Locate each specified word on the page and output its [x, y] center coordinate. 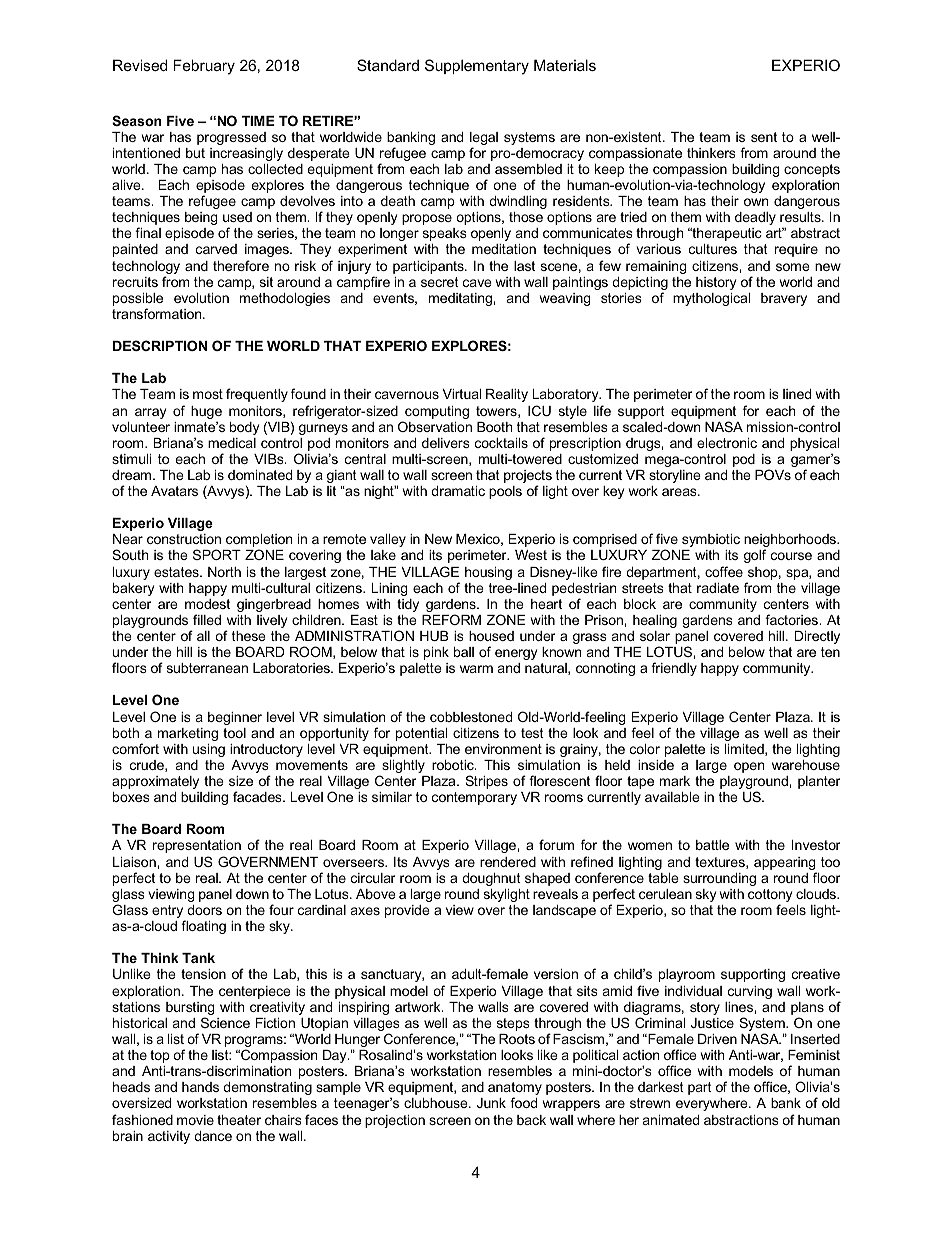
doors [204, 910]
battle [712, 845]
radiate [718, 588]
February [204, 67]
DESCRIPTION [160, 345]
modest [207, 604]
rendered [508, 862]
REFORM [451, 619]
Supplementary [477, 67]
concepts [812, 170]
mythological [711, 299]
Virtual [462, 394]
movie [195, 1120]
